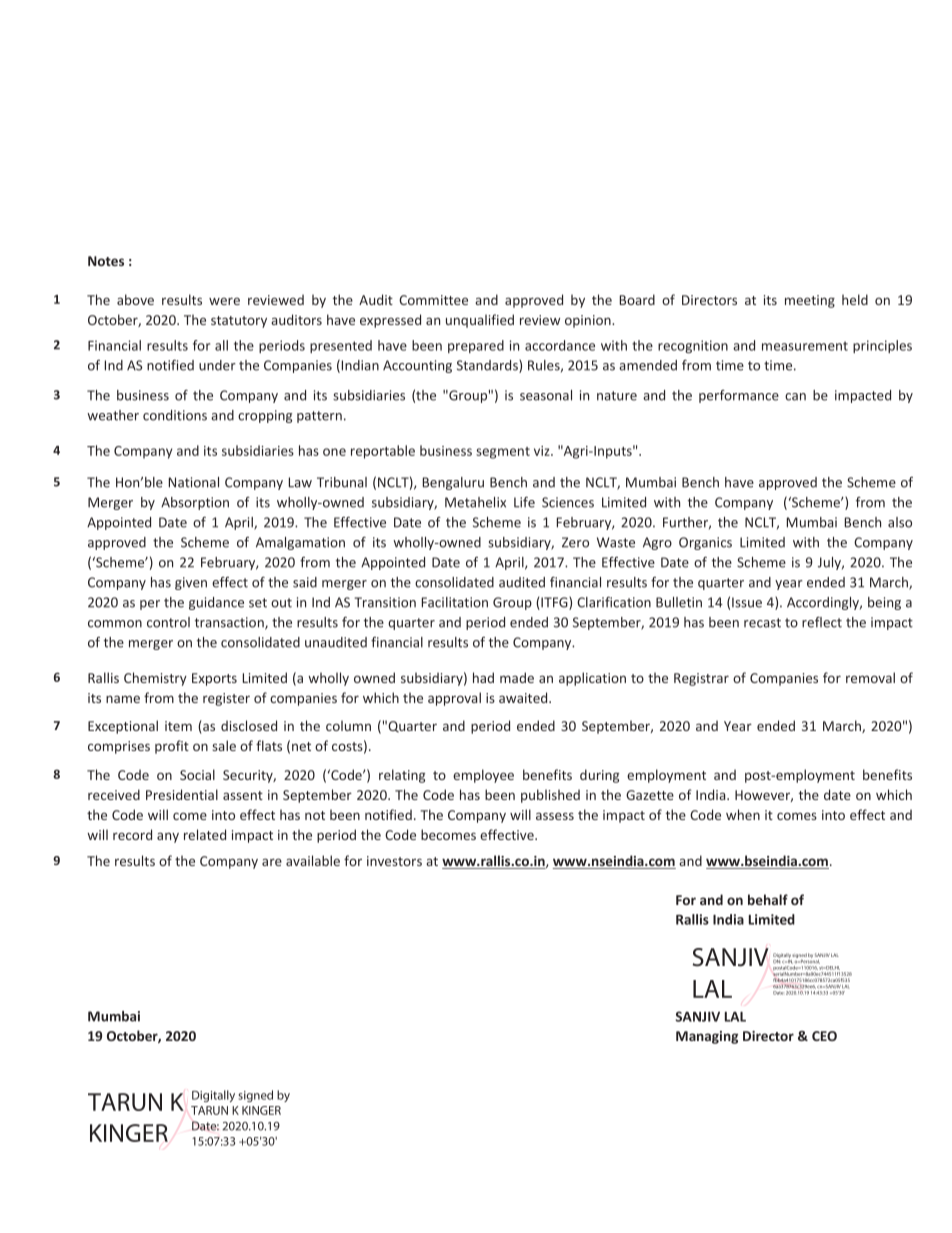  Describe the element at coordinates (707, 1037) in the document. I see `Managing` at that location.
